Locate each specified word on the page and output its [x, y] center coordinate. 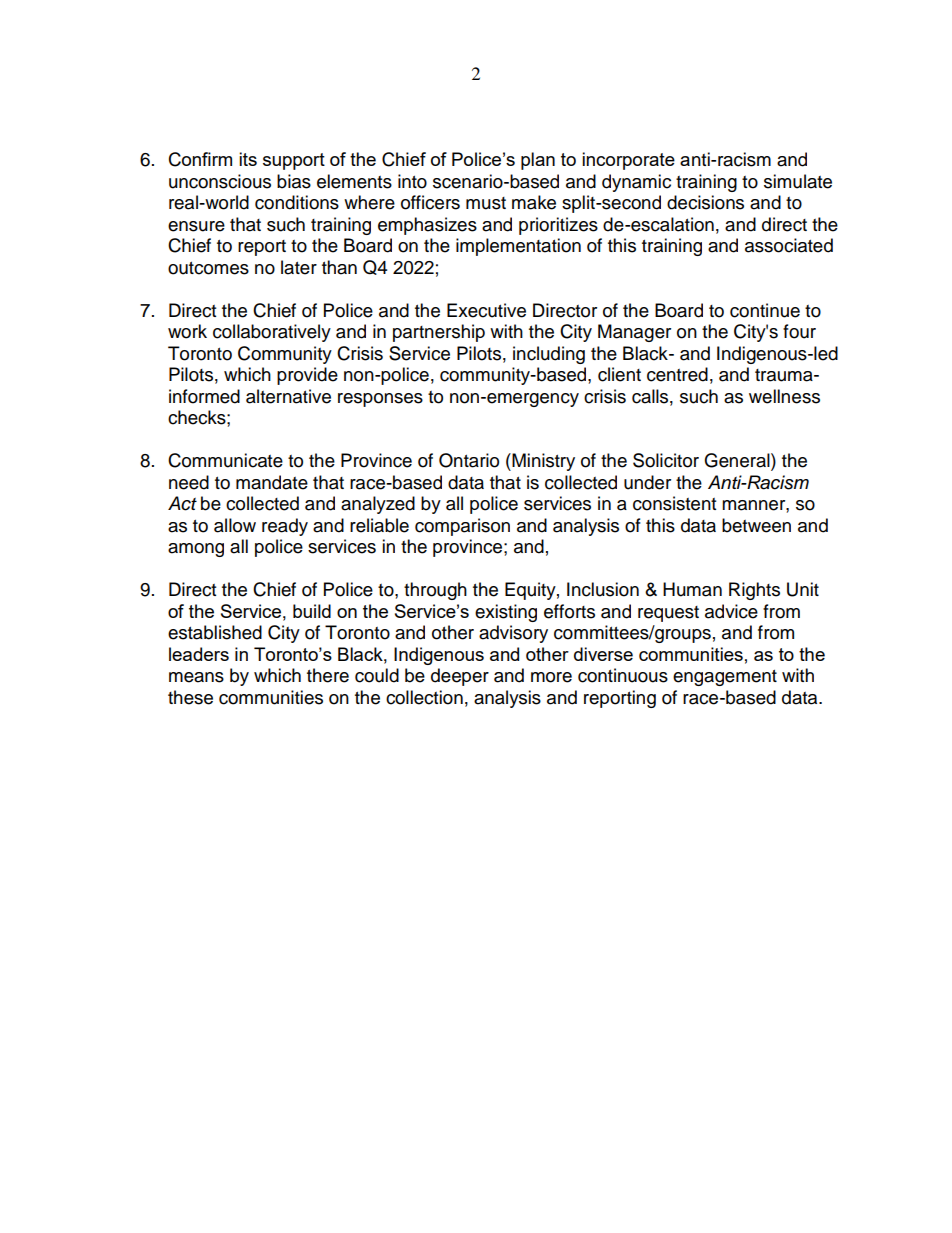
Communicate [225, 460]
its [248, 159]
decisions [705, 202]
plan [538, 161]
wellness [784, 396]
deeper [460, 677]
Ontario [469, 460]
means [196, 677]
